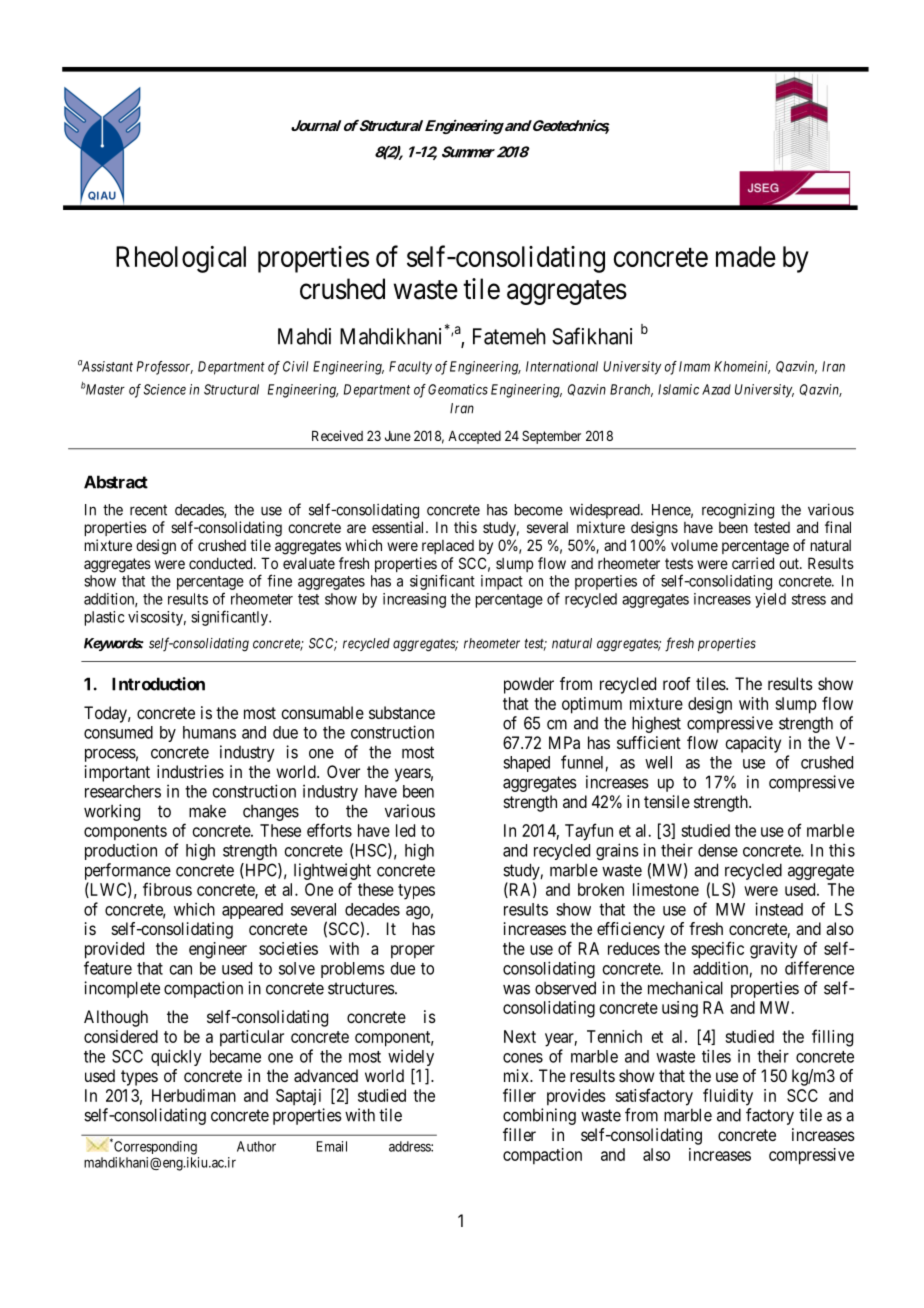  Describe the element at coordinates (158, 684) in the document. I see `Introduction` at that location.
